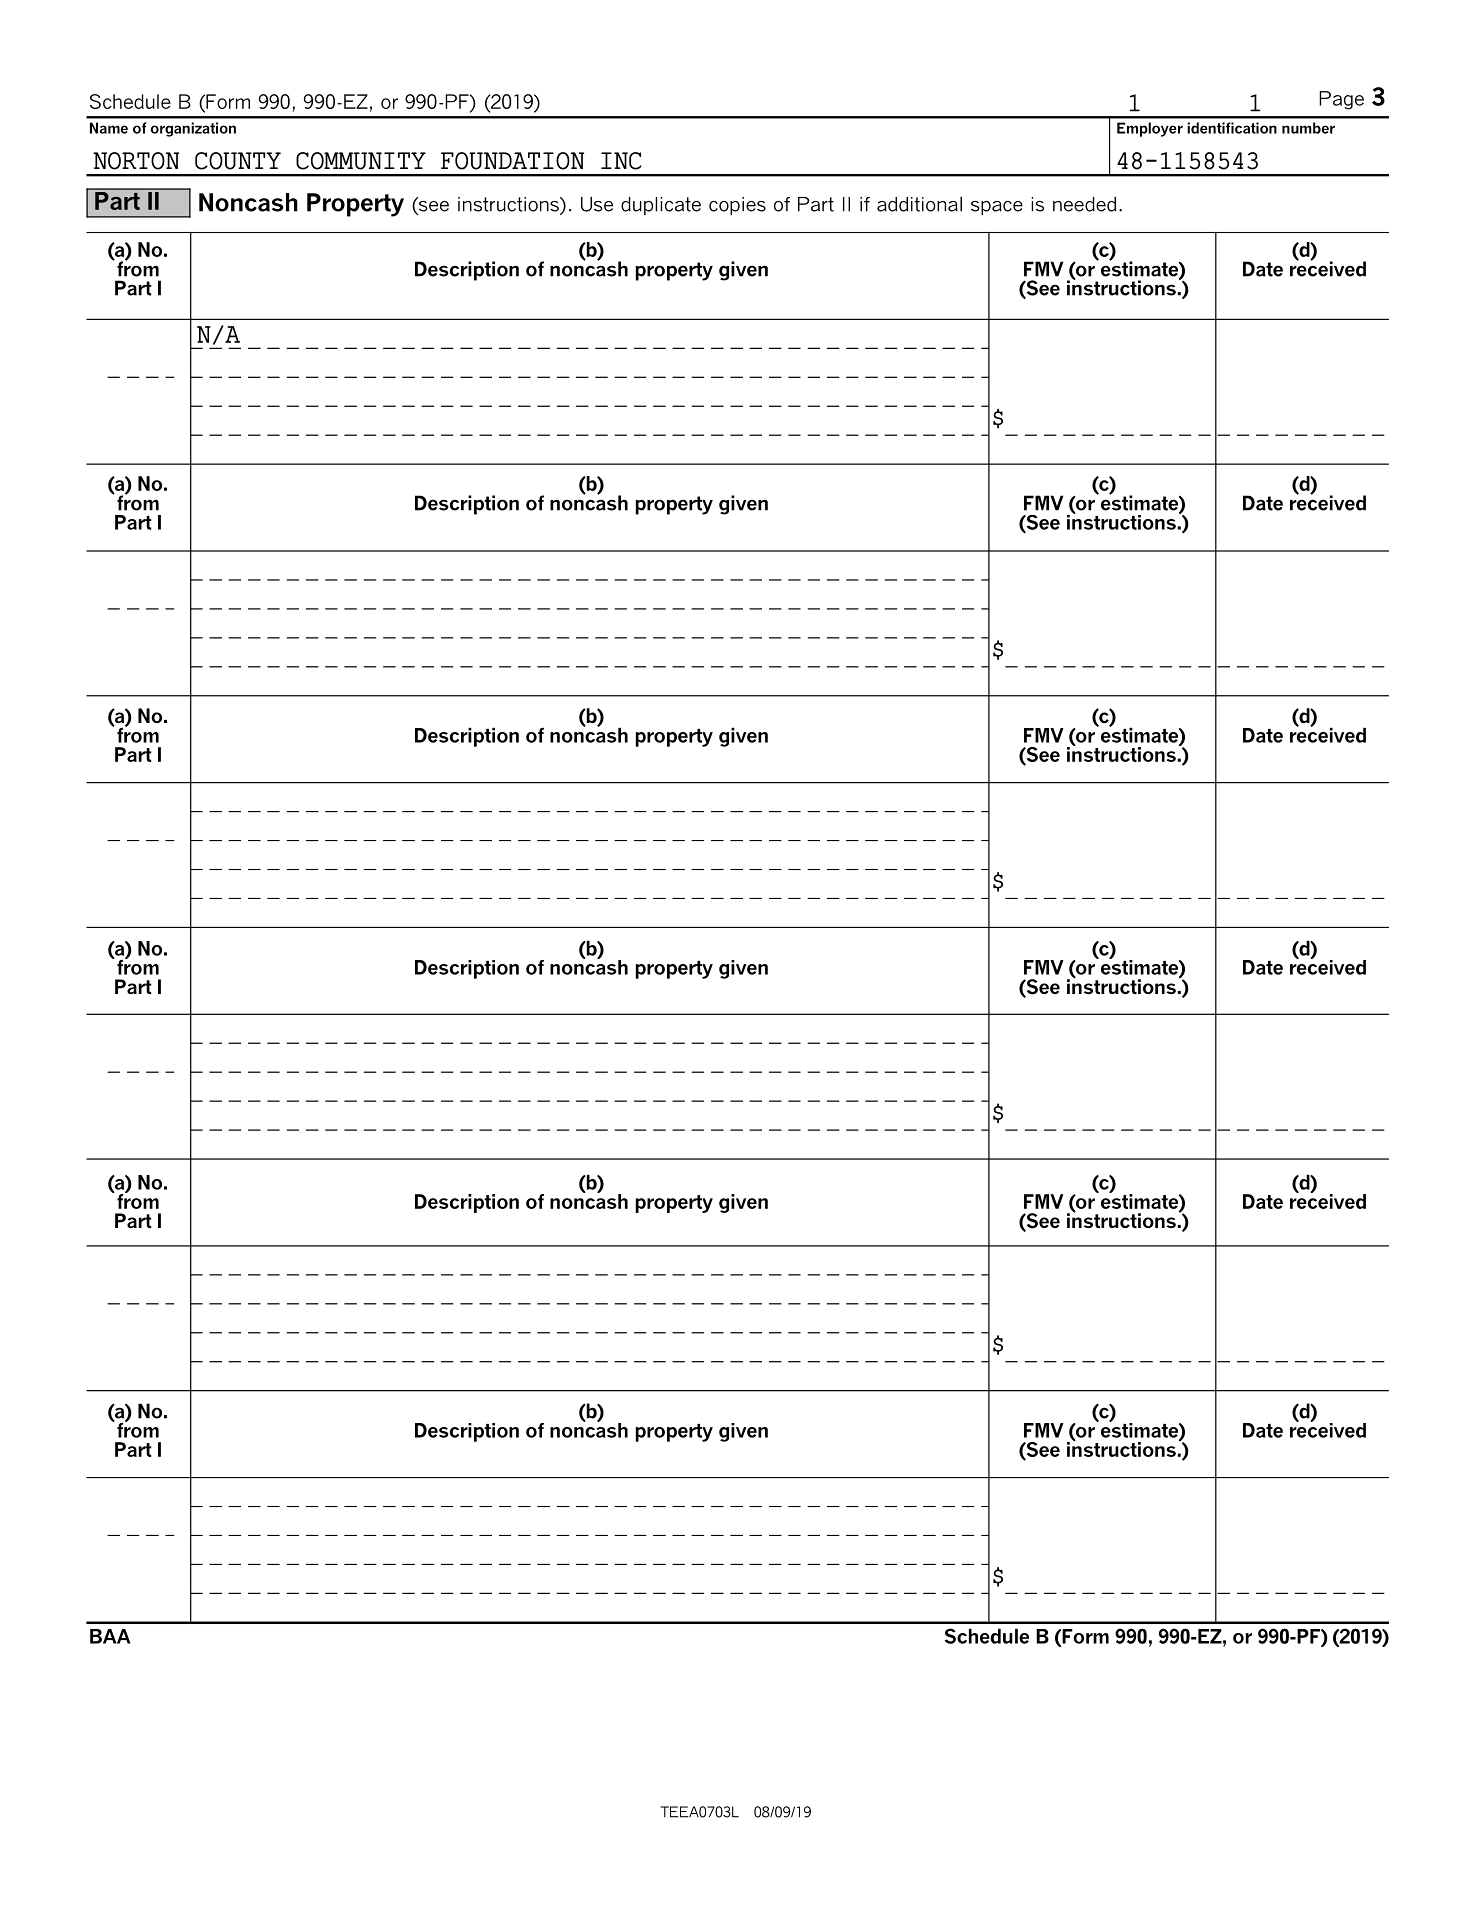  Describe the element at coordinates (110, 1636) in the screenshot. I see `BAA` at that location.
